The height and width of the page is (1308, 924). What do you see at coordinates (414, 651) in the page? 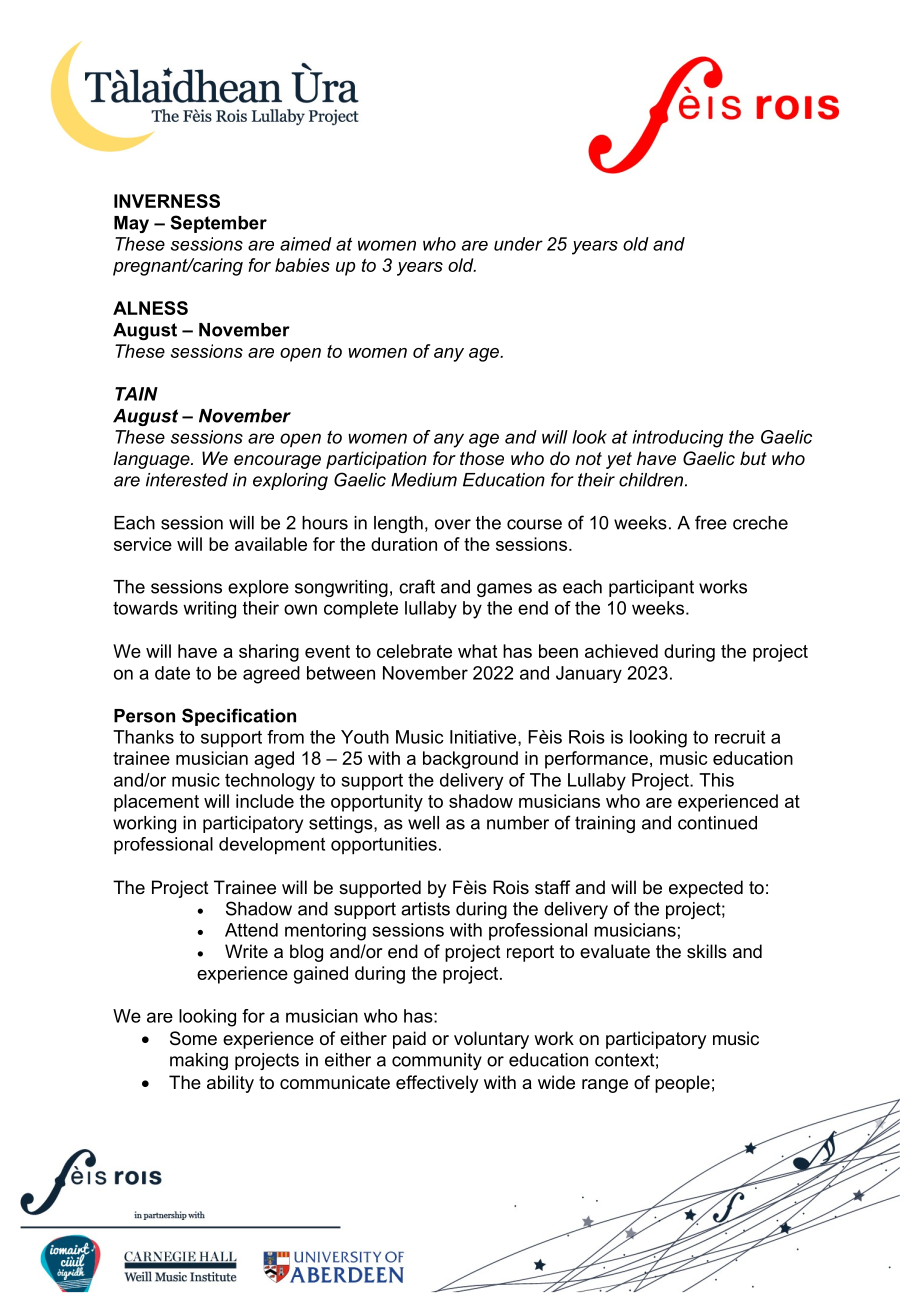
I see `celebrate` at bounding box center [414, 651].
